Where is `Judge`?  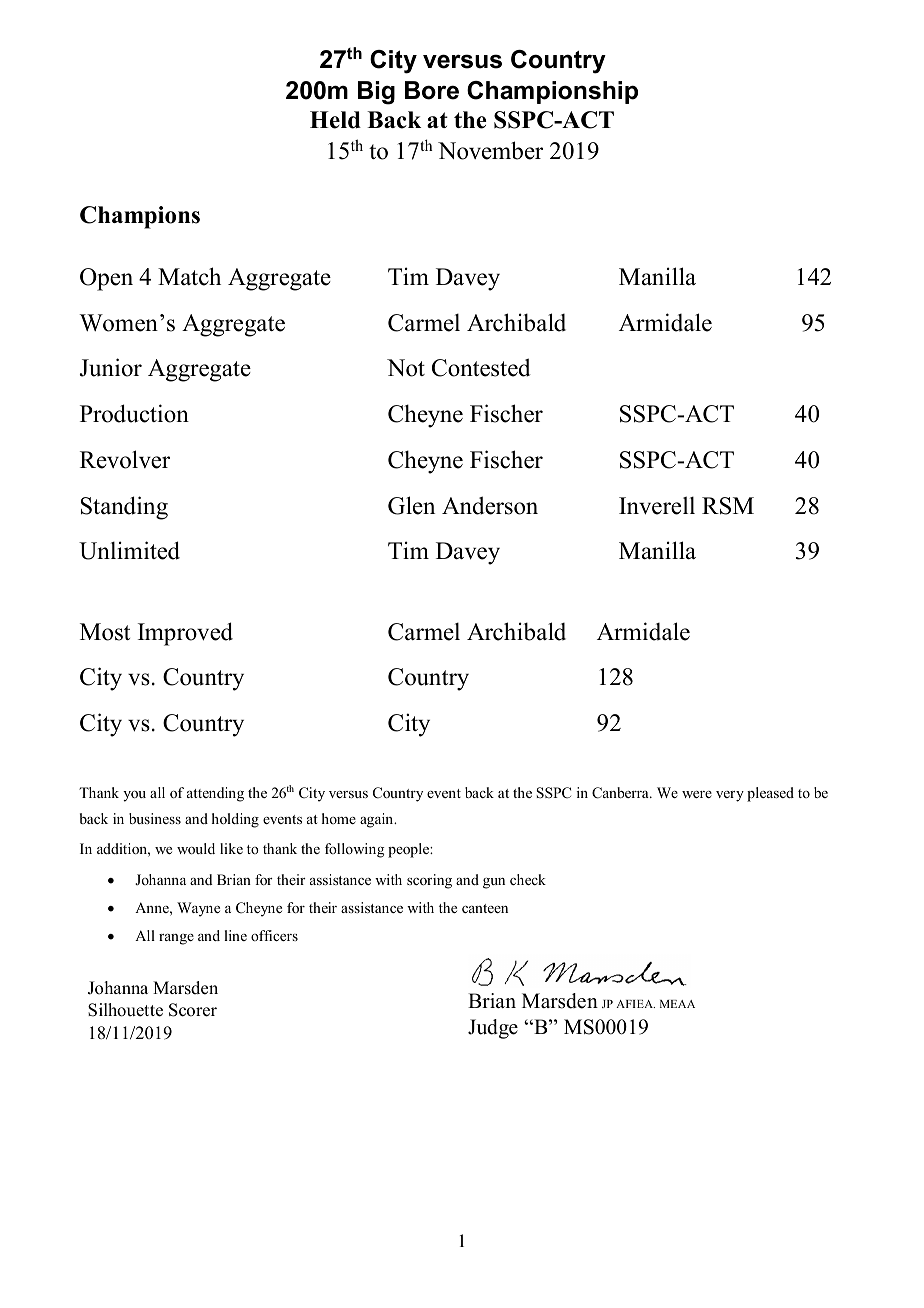
Judge is located at coordinates (493, 1029).
